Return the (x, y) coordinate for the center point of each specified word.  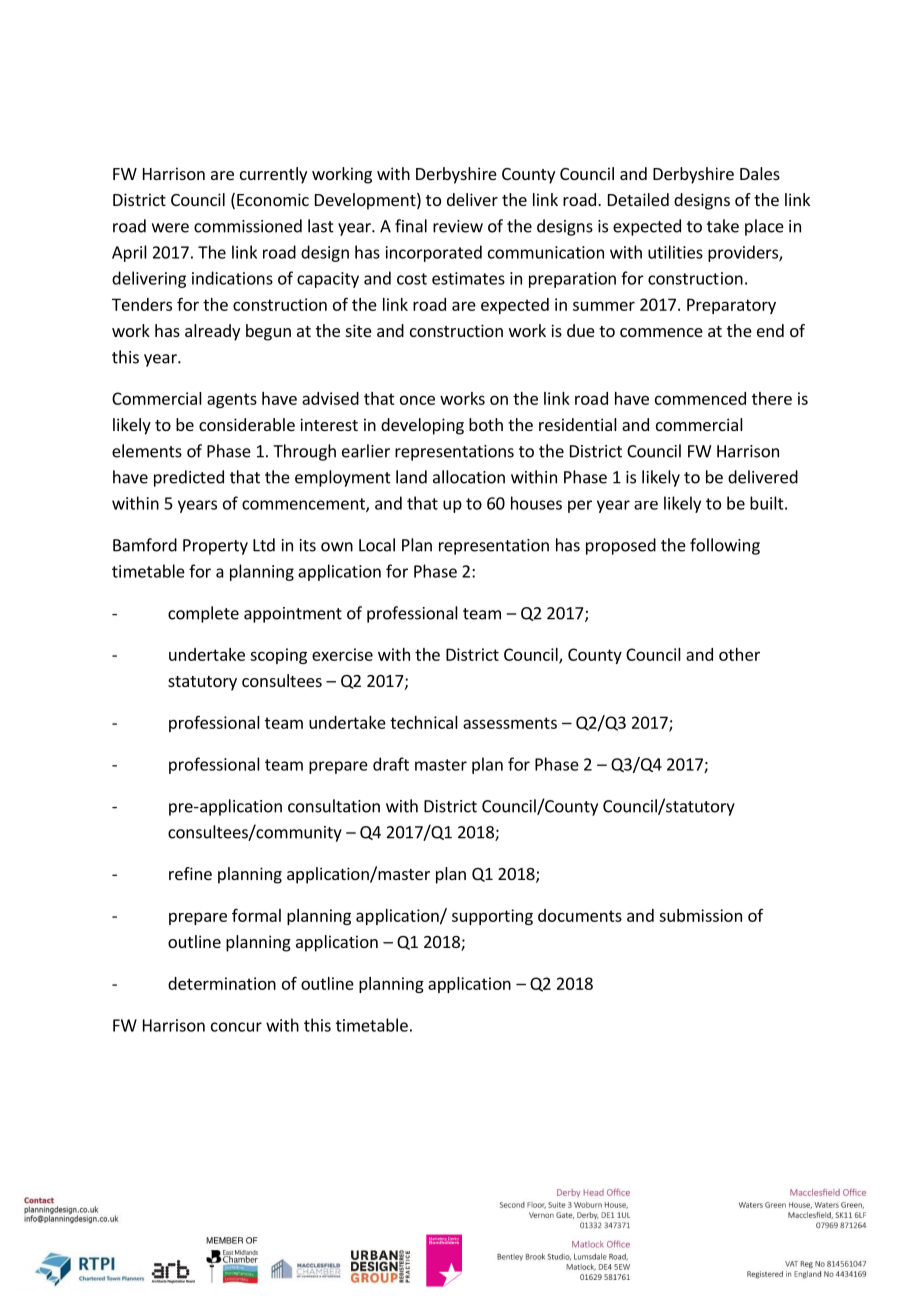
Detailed (638, 199)
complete (203, 614)
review (458, 226)
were (170, 228)
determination (222, 983)
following (725, 546)
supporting (492, 917)
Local (377, 545)
